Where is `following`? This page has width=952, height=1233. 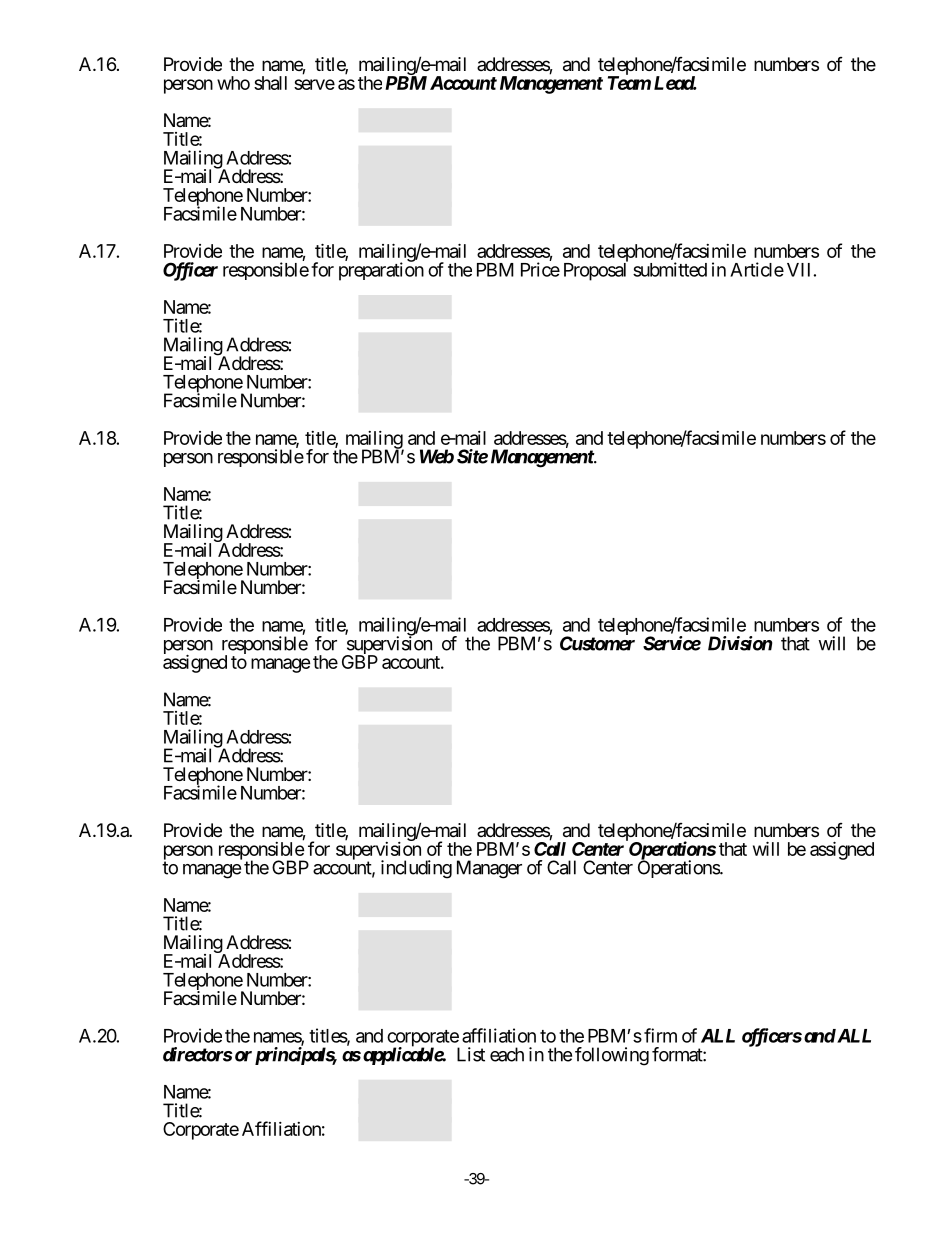 following is located at coordinates (612, 1056).
